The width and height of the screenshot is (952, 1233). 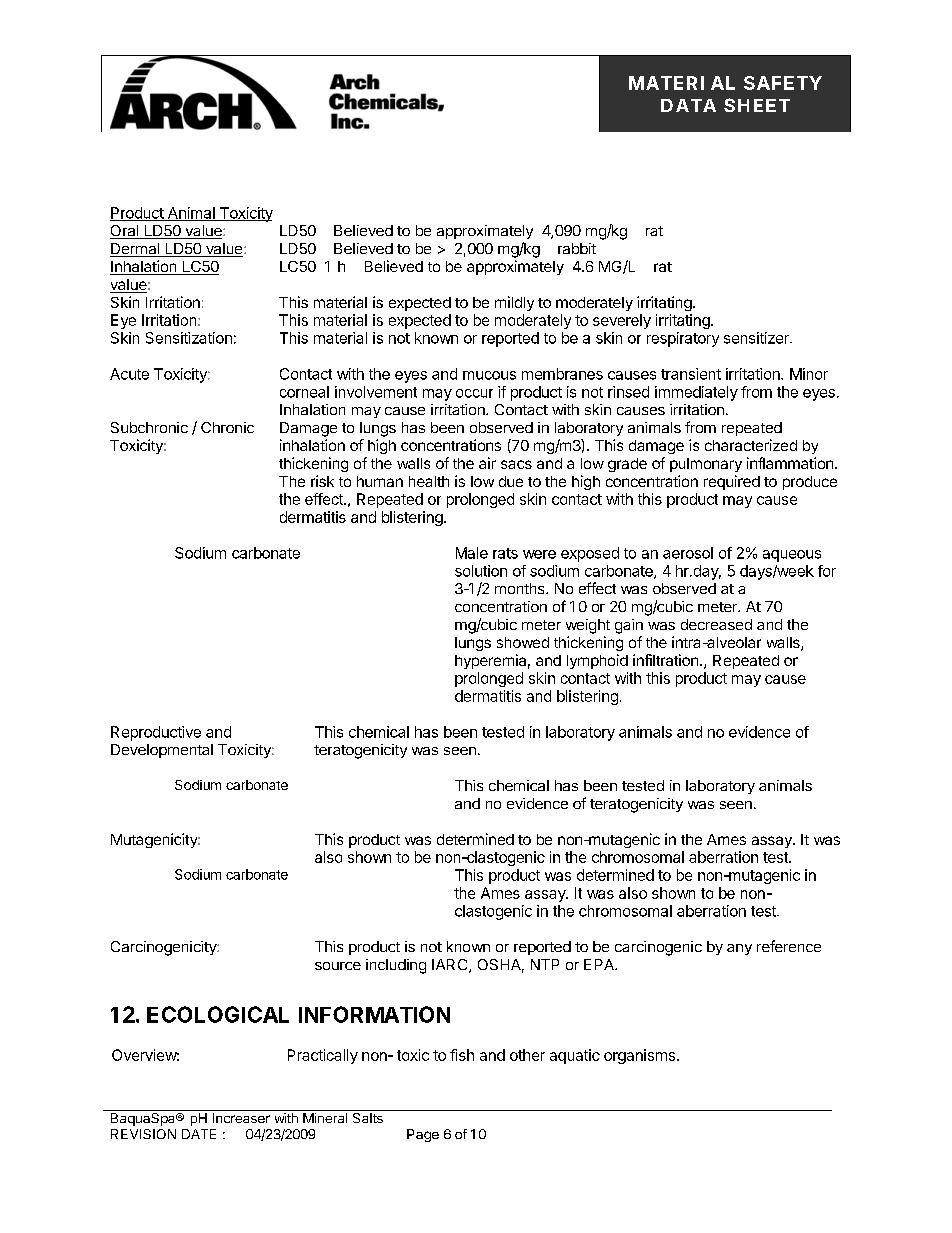 What do you see at coordinates (691, 374) in the screenshot?
I see `transient` at bounding box center [691, 374].
